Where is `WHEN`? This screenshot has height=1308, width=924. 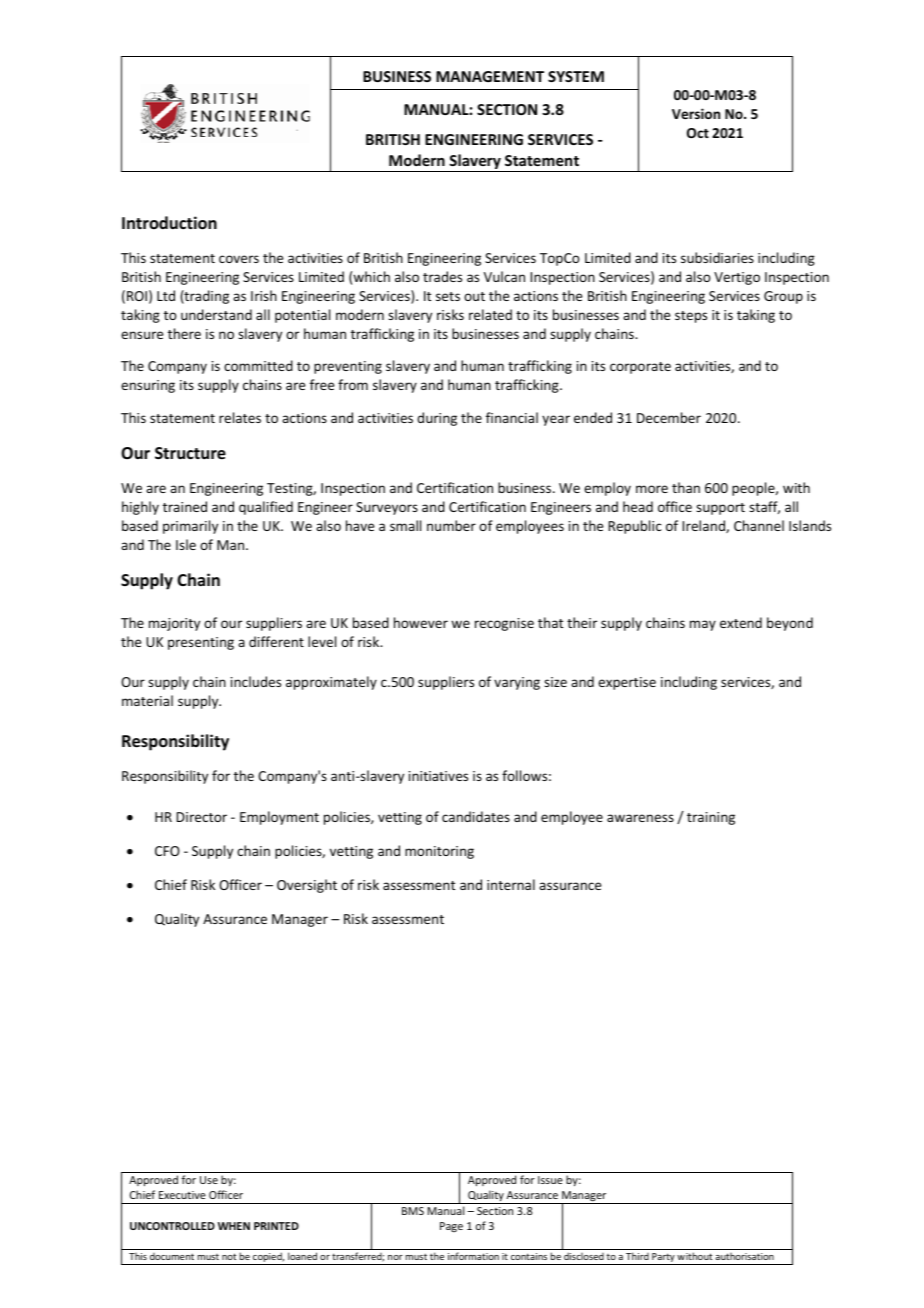 WHEN is located at coordinates (234, 1226).
